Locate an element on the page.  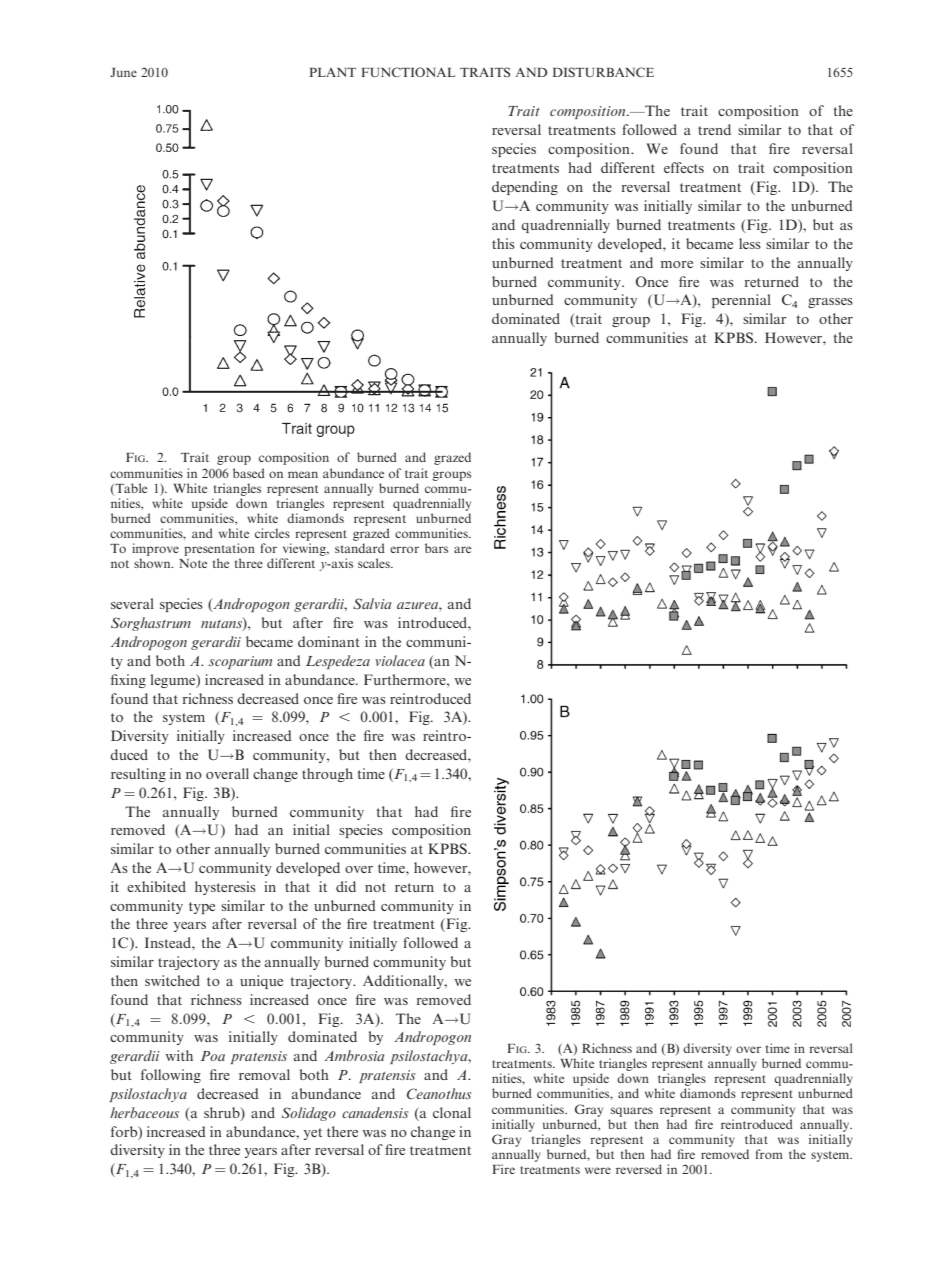
violacea is located at coordinates (400, 660).
